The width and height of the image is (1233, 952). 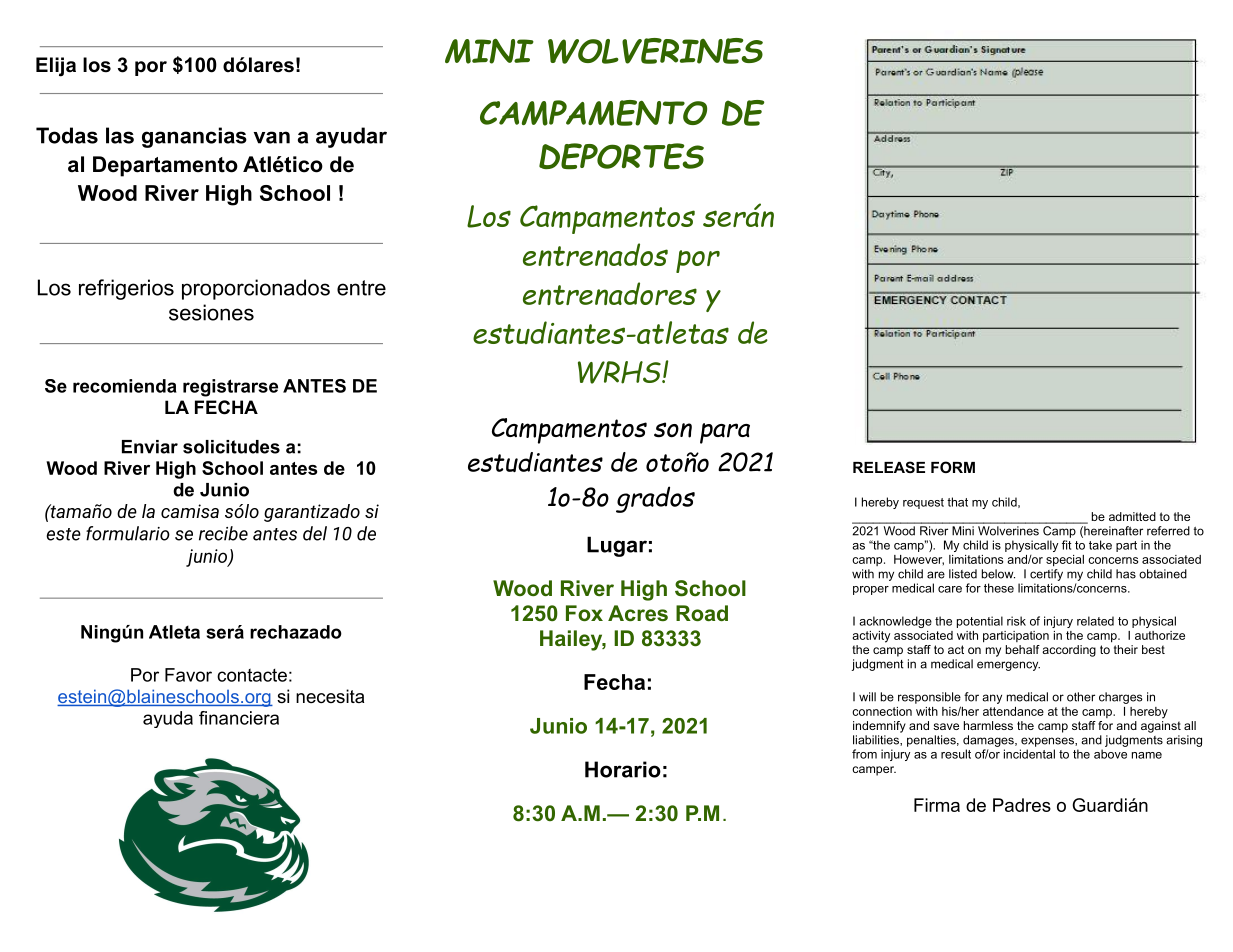 What do you see at coordinates (315, 533) in the image?
I see `del` at bounding box center [315, 533].
